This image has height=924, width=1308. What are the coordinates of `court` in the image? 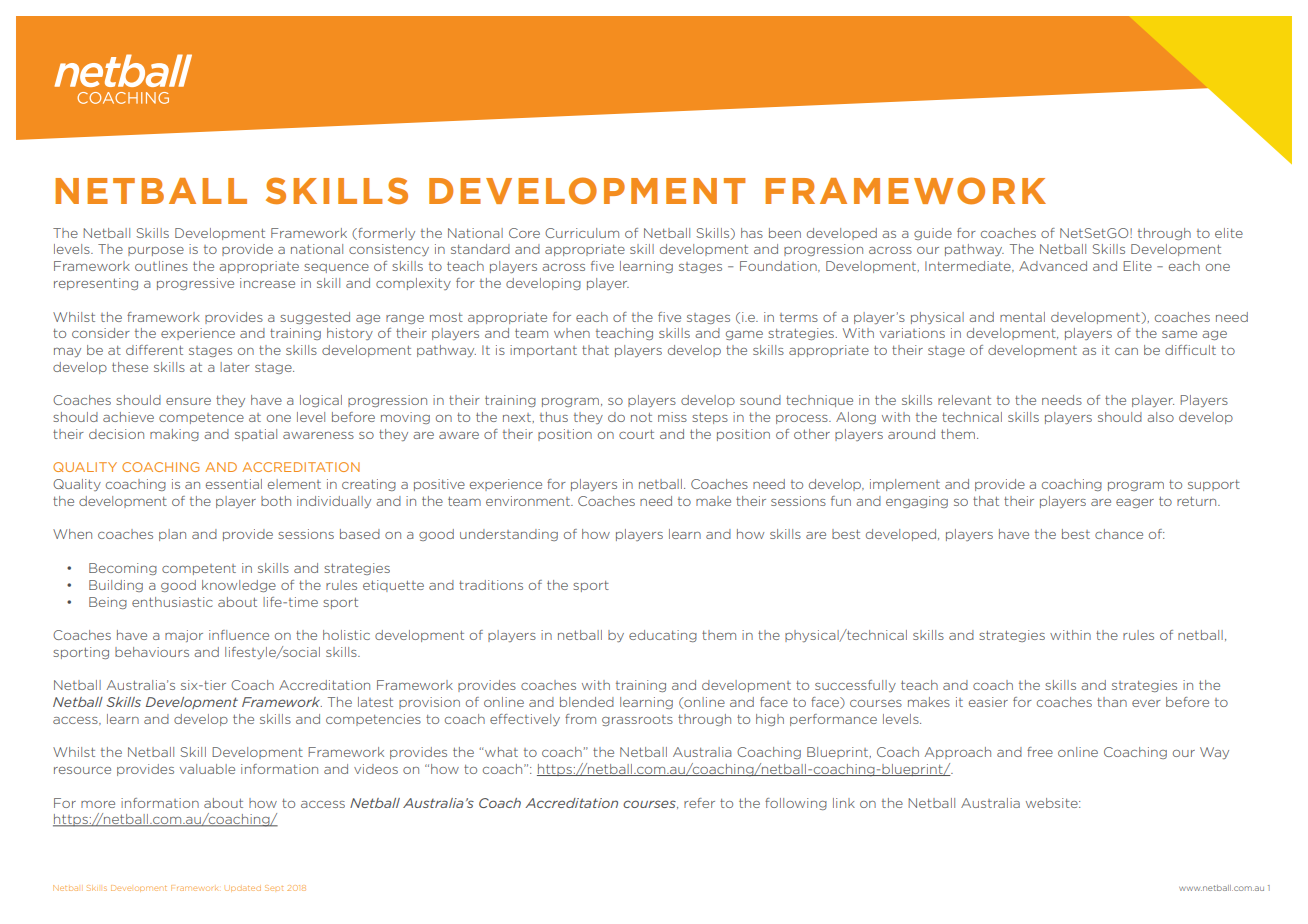 It's located at (636, 434).
